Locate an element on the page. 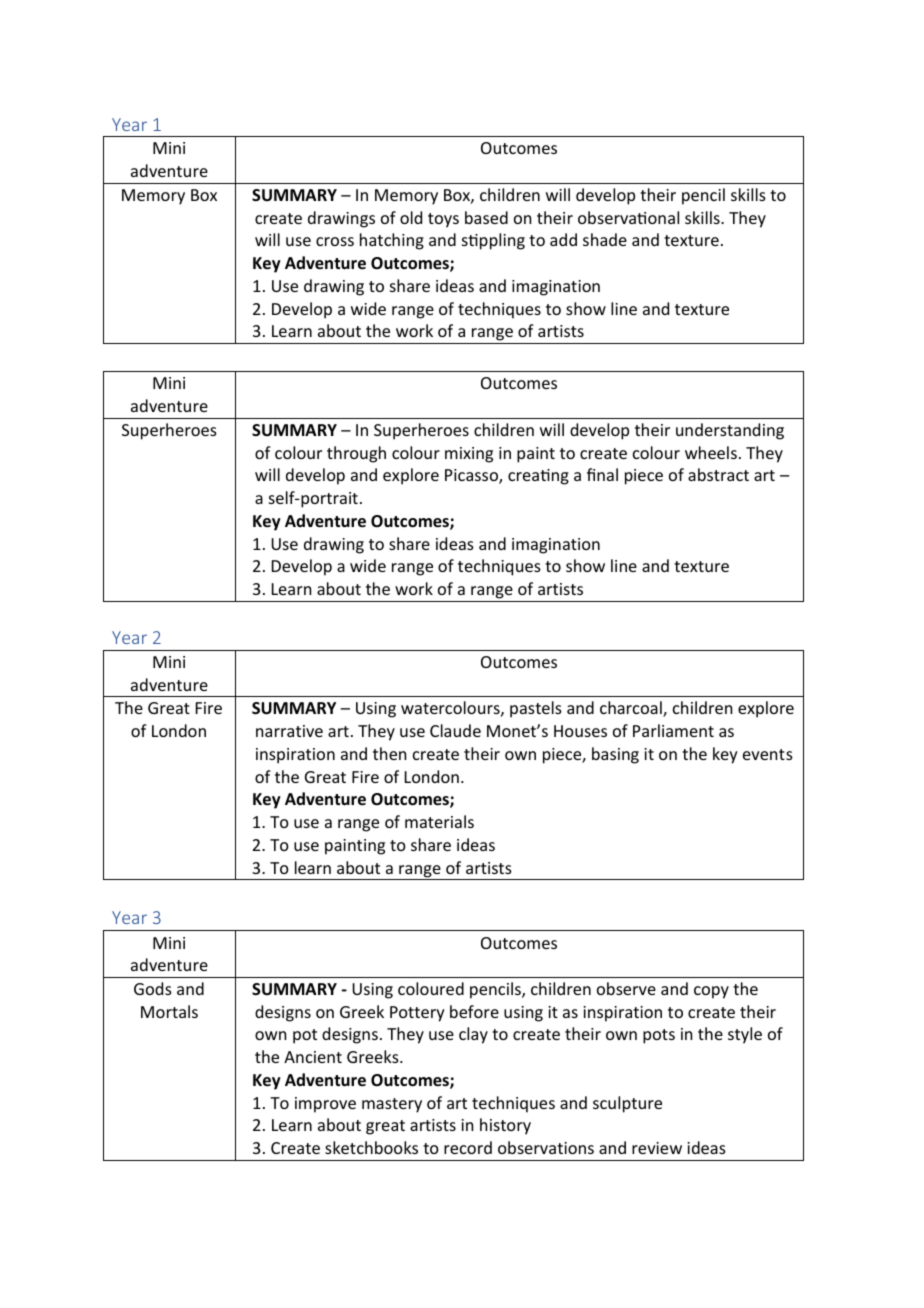 This document has height=1308, width=924. copy is located at coordinates (711, 992).
